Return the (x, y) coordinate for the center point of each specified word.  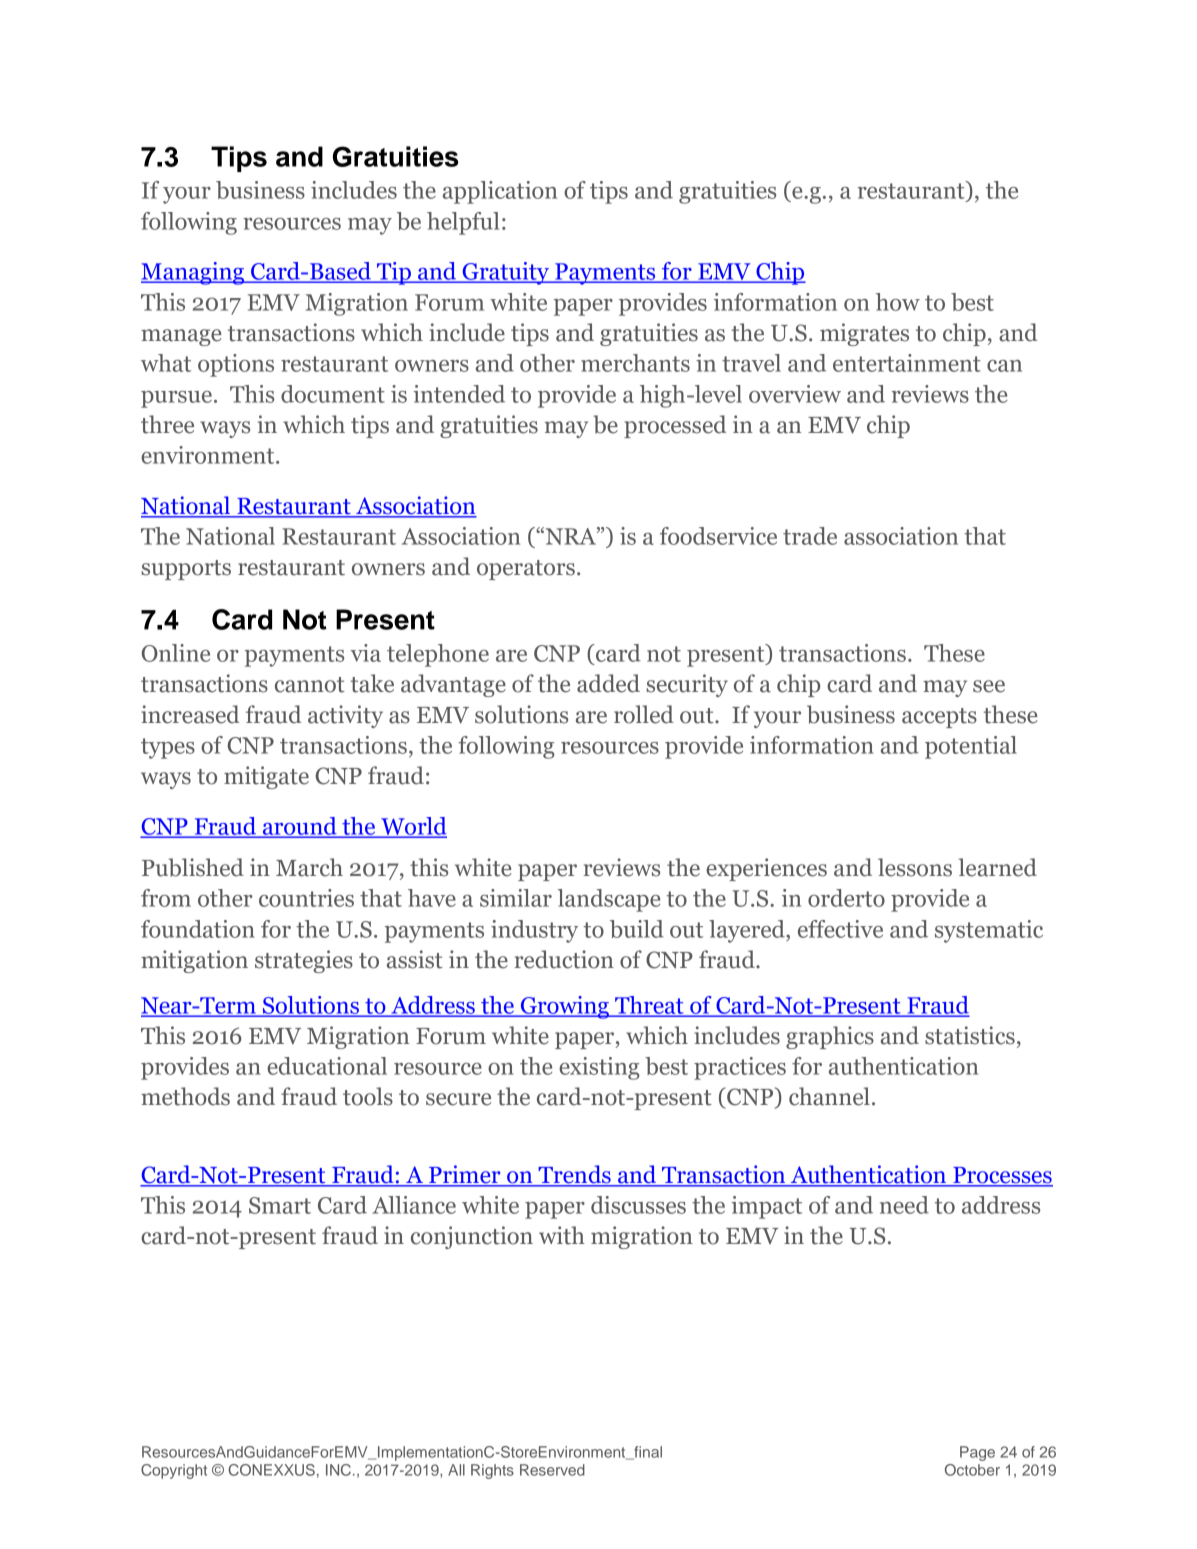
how (898, 302)
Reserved (552, 1470)
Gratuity (506, 273)
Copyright (174, 1471)
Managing (194, 273)
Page (977, 1453)
